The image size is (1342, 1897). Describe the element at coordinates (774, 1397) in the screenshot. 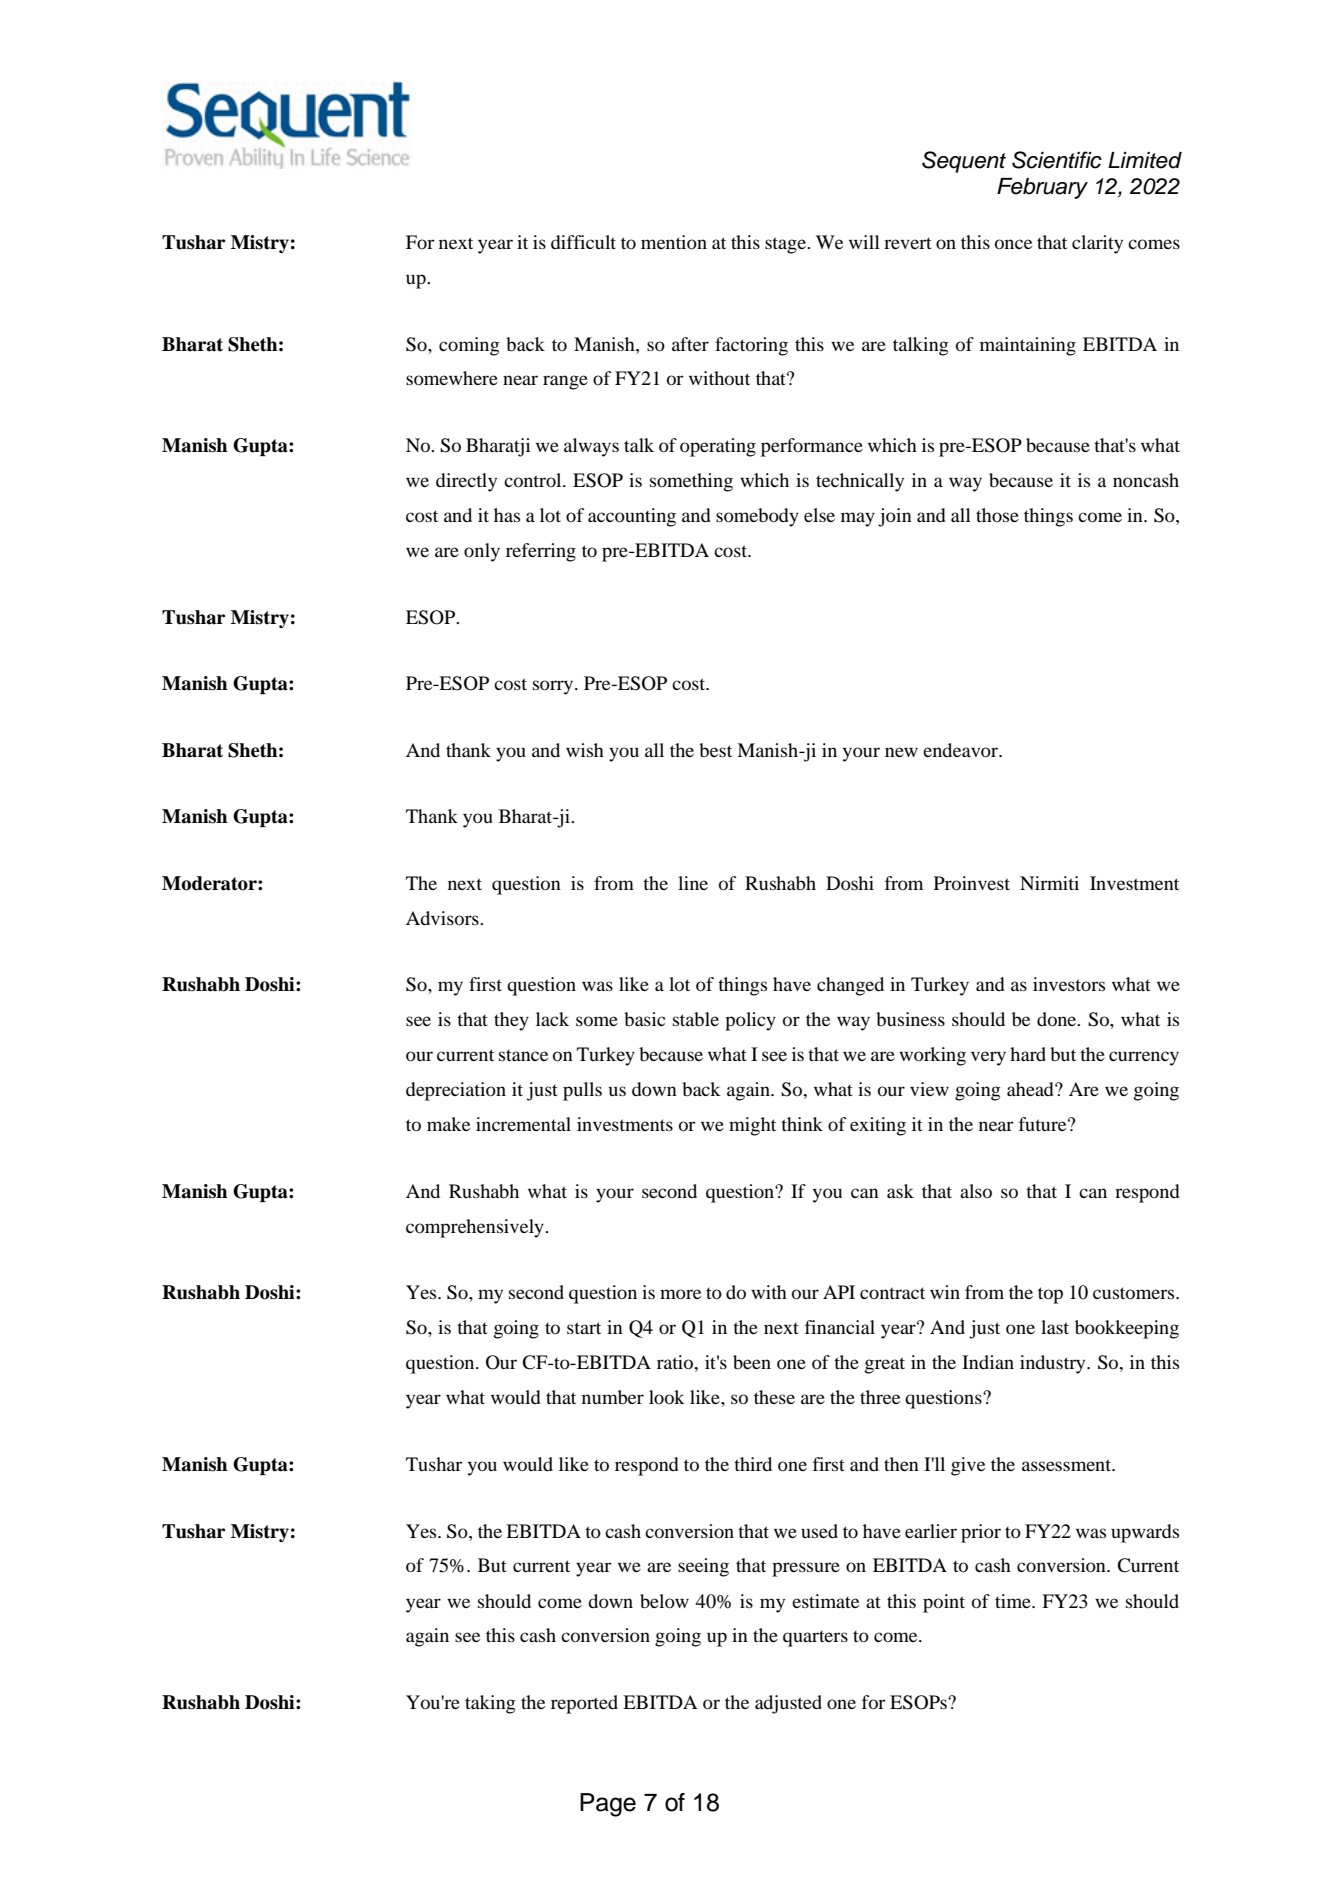

I see `these` at that location.
